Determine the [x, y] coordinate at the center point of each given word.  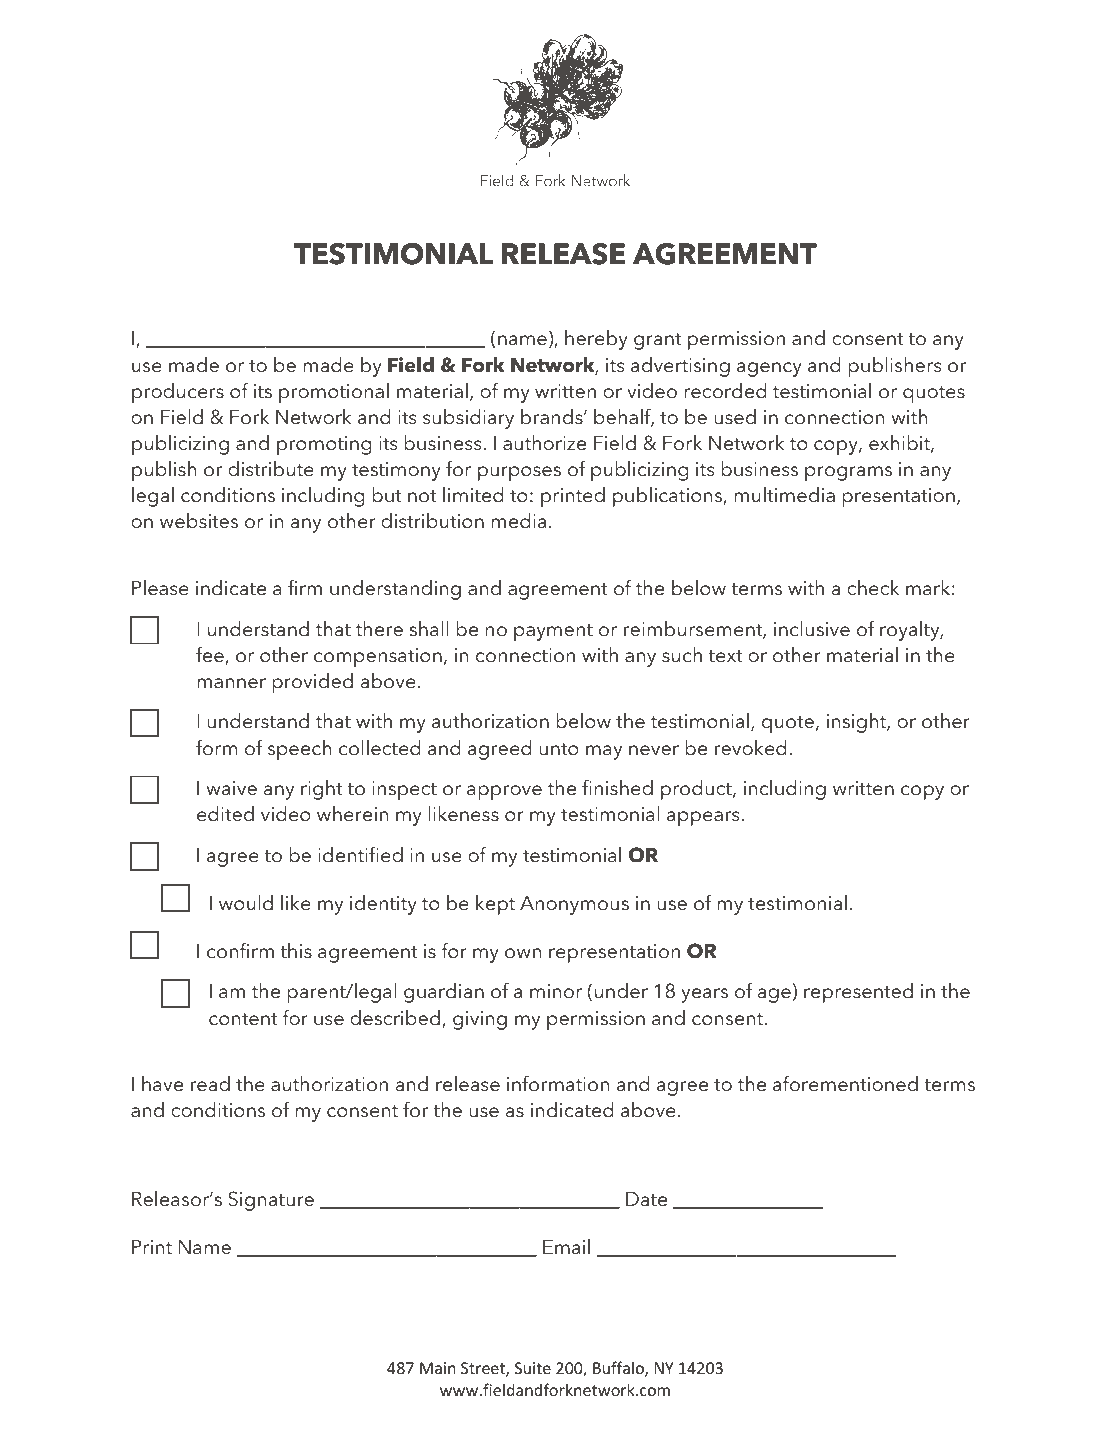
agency [769, 369]
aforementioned [845, 1083]
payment [553, 632]
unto [559, 749]
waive [231, 788]
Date [646, 1199]
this [296, 951]
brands [553, 417]
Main [438, 1368]
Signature [271, 1201]
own [523, 953]
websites [199, 521]
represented [858, 993]
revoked [750, 748]
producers [178, 393]
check [873, 588]
